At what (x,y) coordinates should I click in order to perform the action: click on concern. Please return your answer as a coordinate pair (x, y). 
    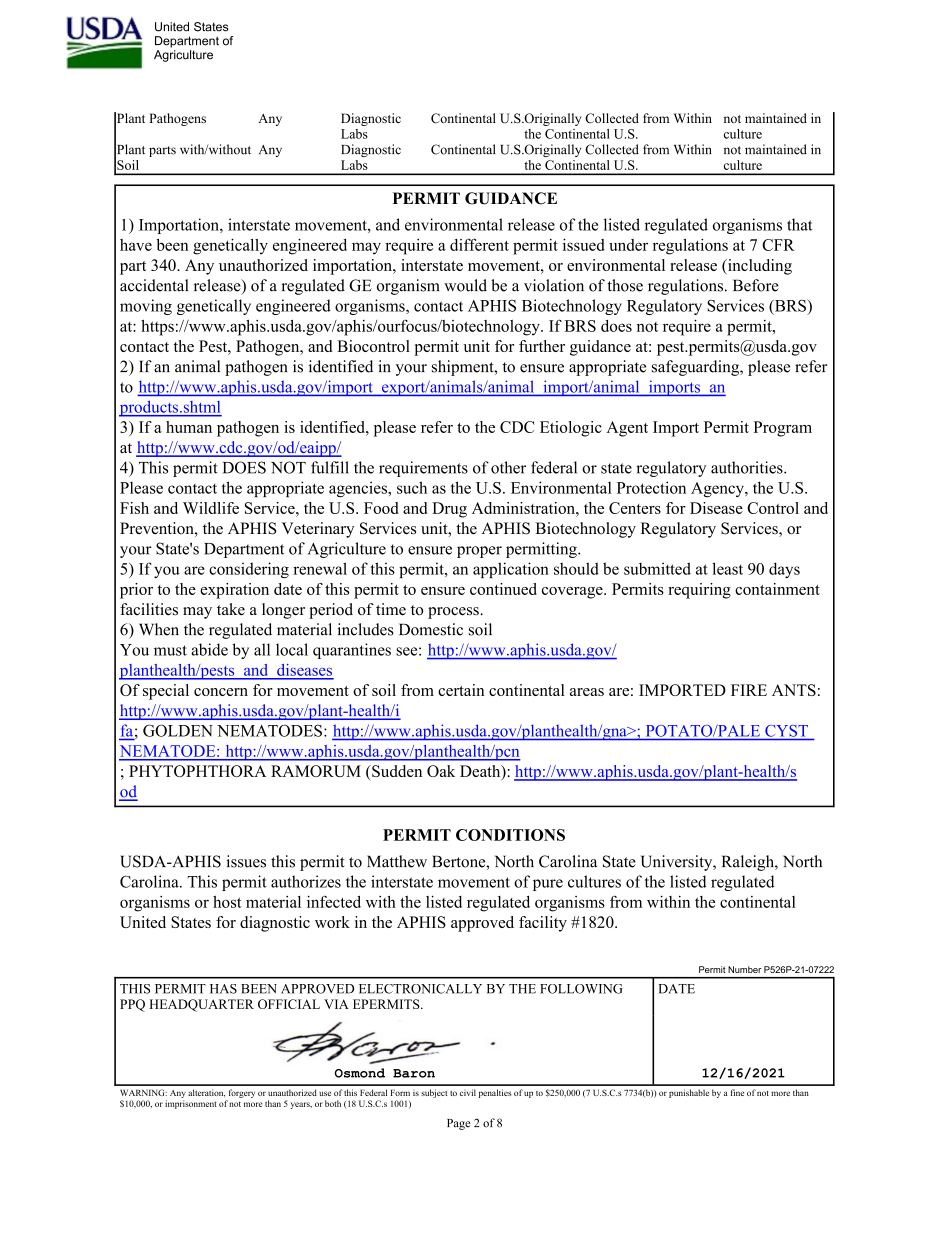
    Looking at the image, I should click on (221, 692).
